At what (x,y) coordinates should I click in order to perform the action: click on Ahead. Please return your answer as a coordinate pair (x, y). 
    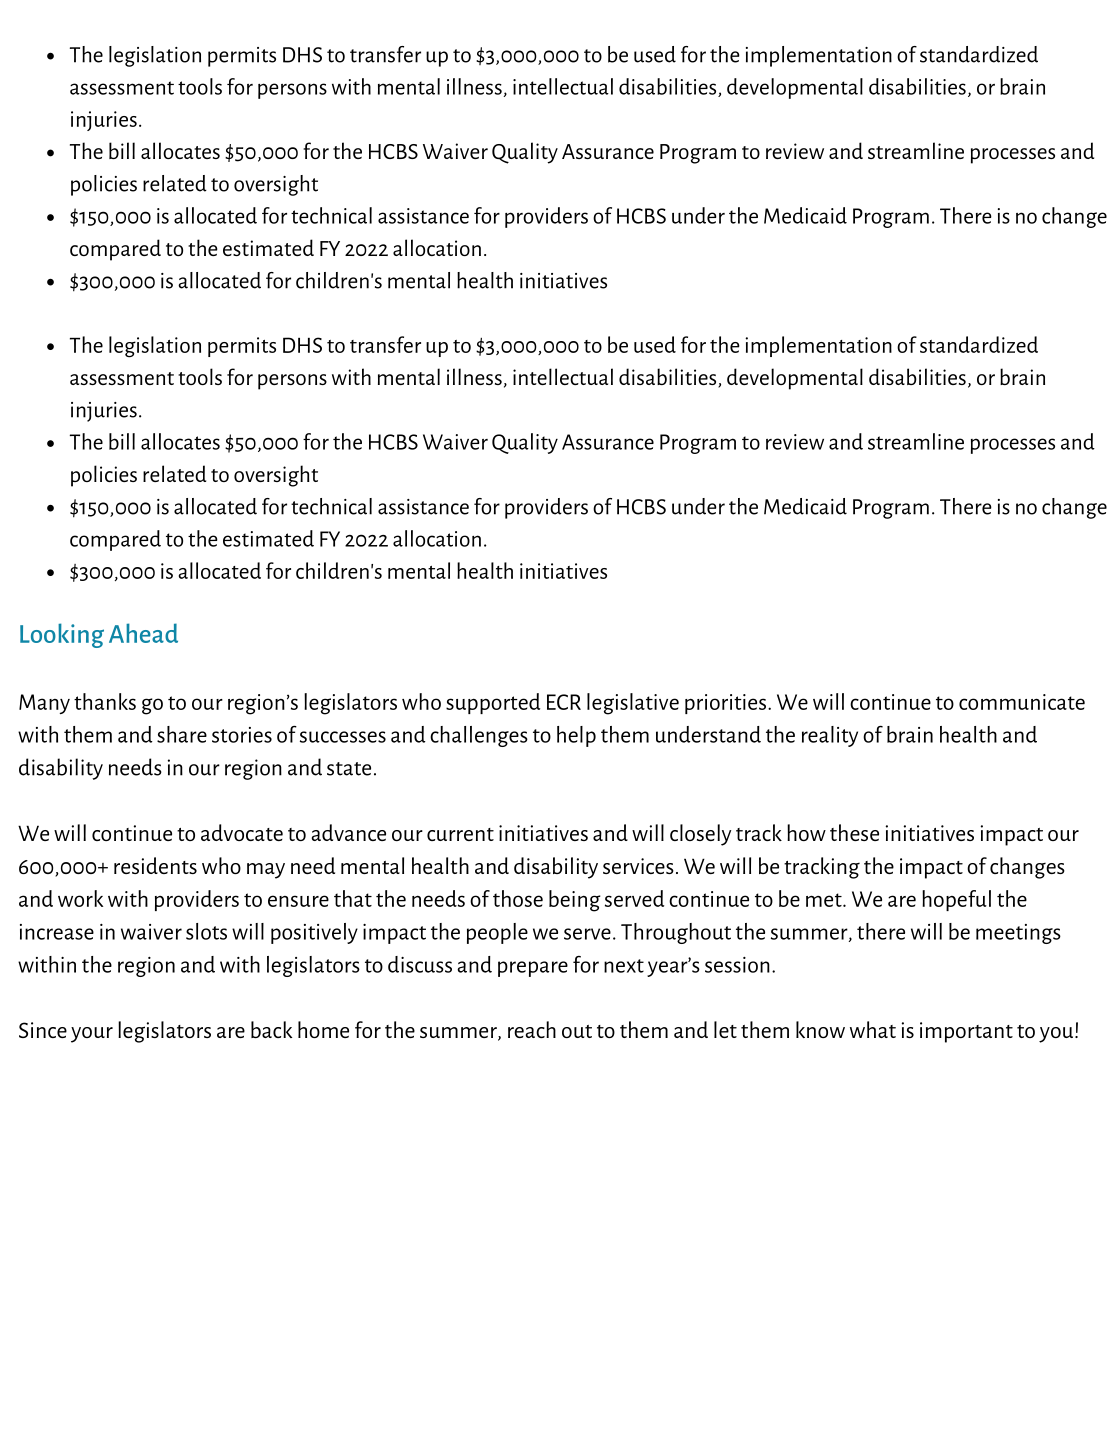
    Looking at the image, I should click on (143, 633).
